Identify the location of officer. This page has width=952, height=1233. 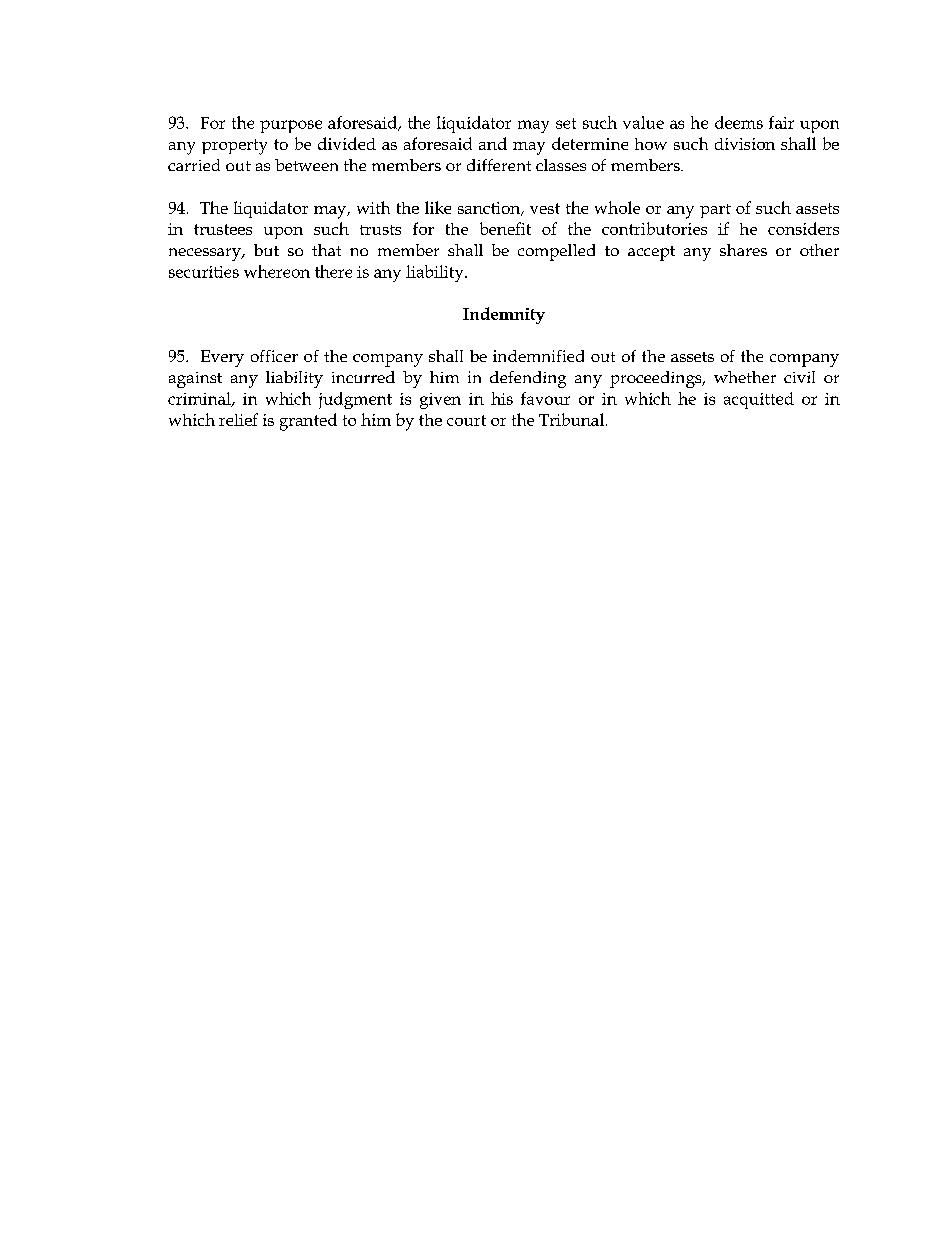
(274, 356).
